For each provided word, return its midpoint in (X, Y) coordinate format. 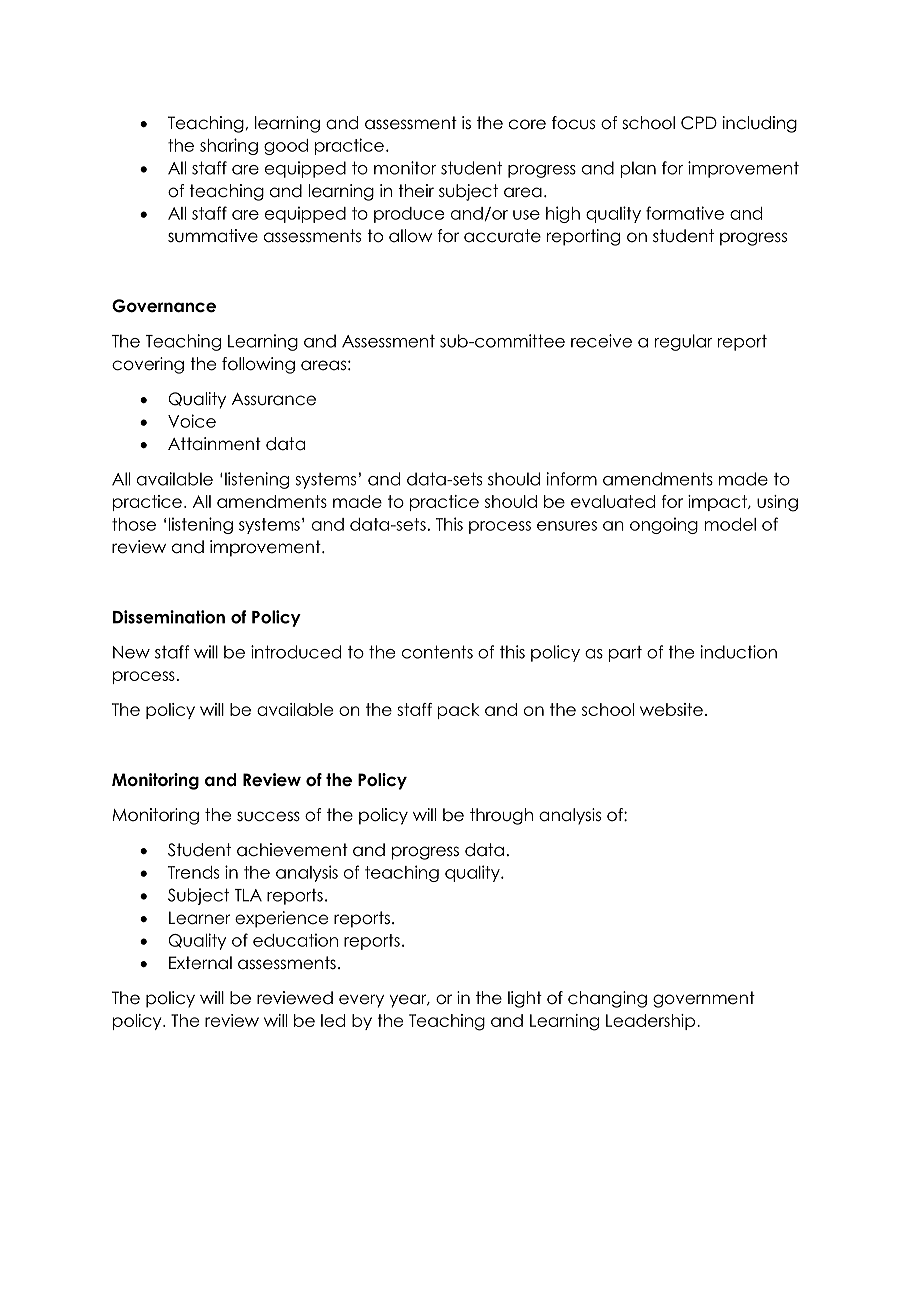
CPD (699, 123)
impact (718, 503)
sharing (229, 146)
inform (572, 479)
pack (459, 711)
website (671, 709)
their (416, 191)
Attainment (214, 444)
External (200, 963)
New (131, 652)
